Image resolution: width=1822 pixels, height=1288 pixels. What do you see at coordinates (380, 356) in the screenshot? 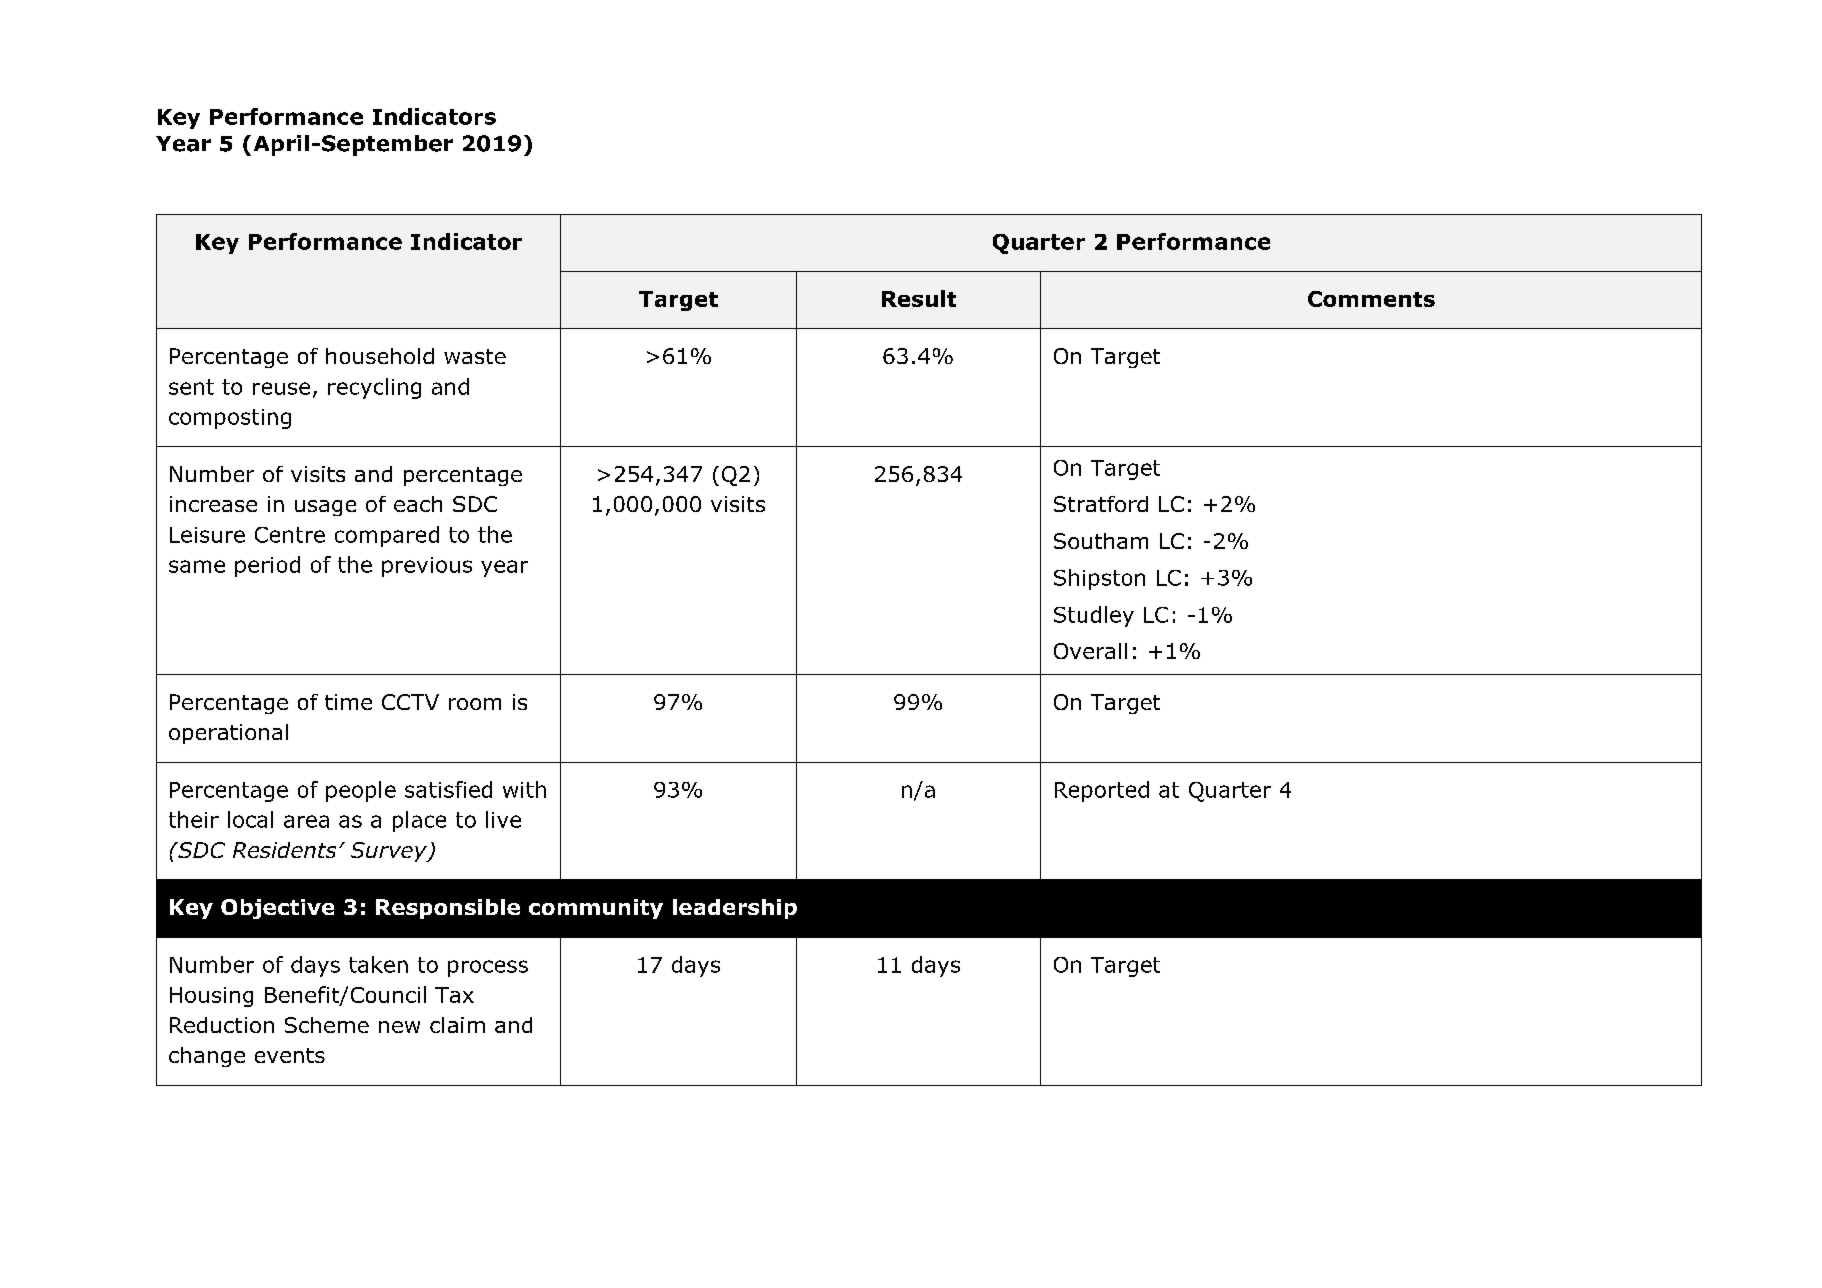
I see `household` at bounding box center [380, 356].
